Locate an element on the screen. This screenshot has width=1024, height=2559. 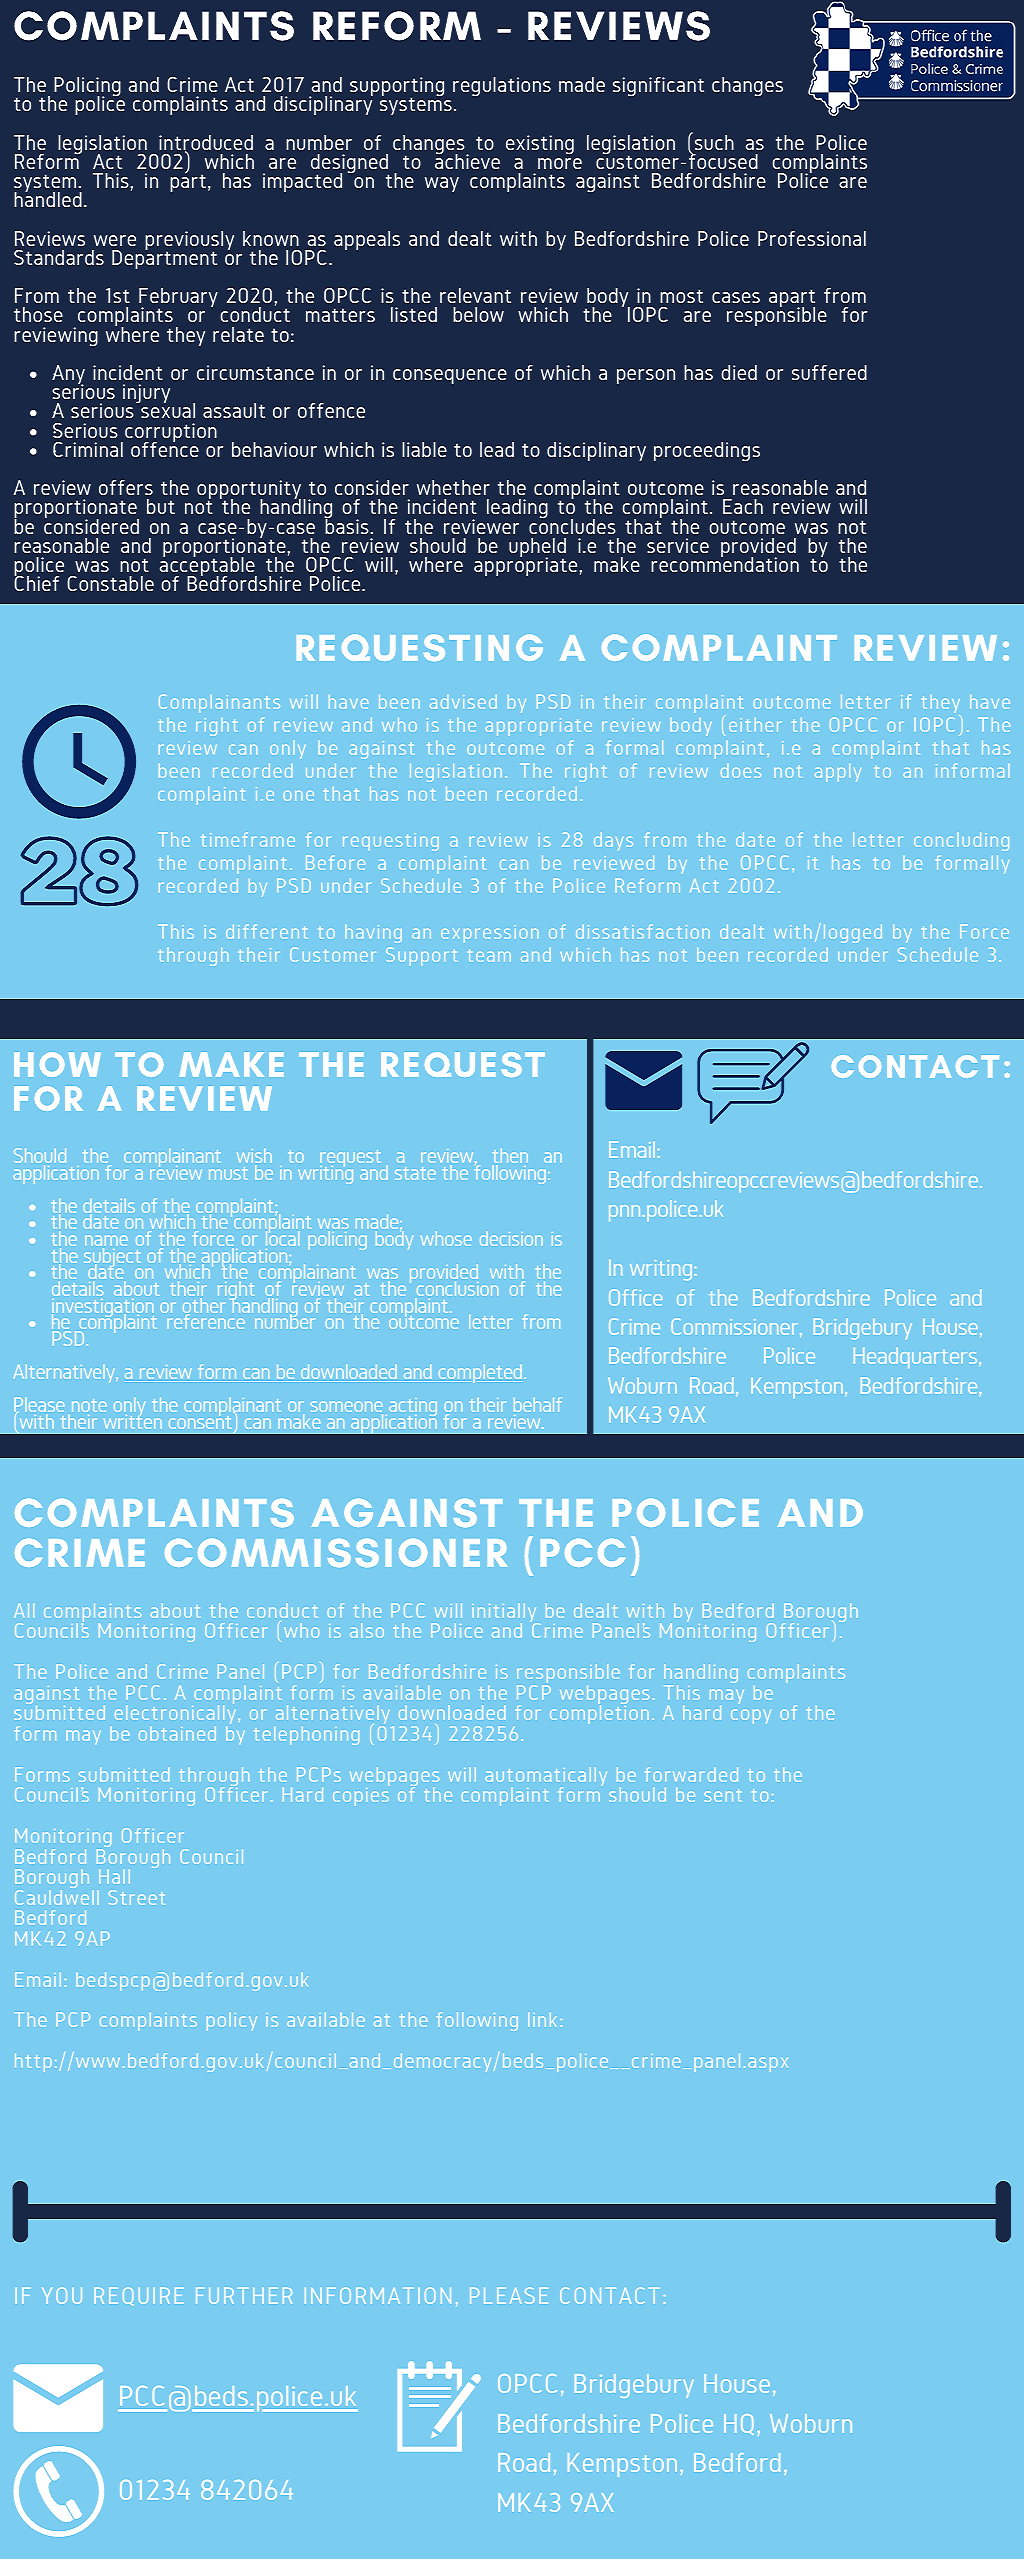
apply is located at coordinates (838, 772).
